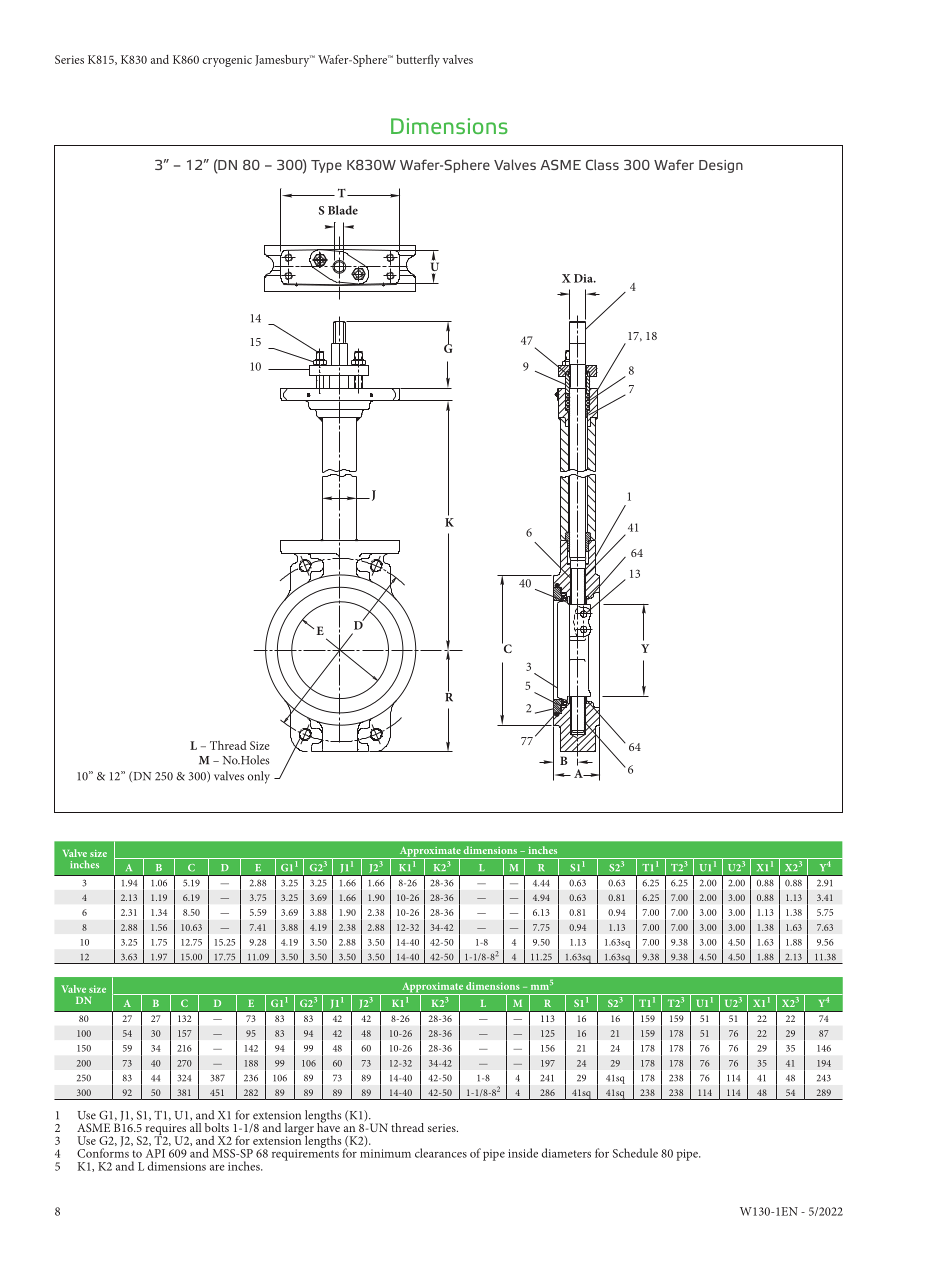  Describe the element at coordinates (441, 1153) in the document. I see `clearances` at that location.
